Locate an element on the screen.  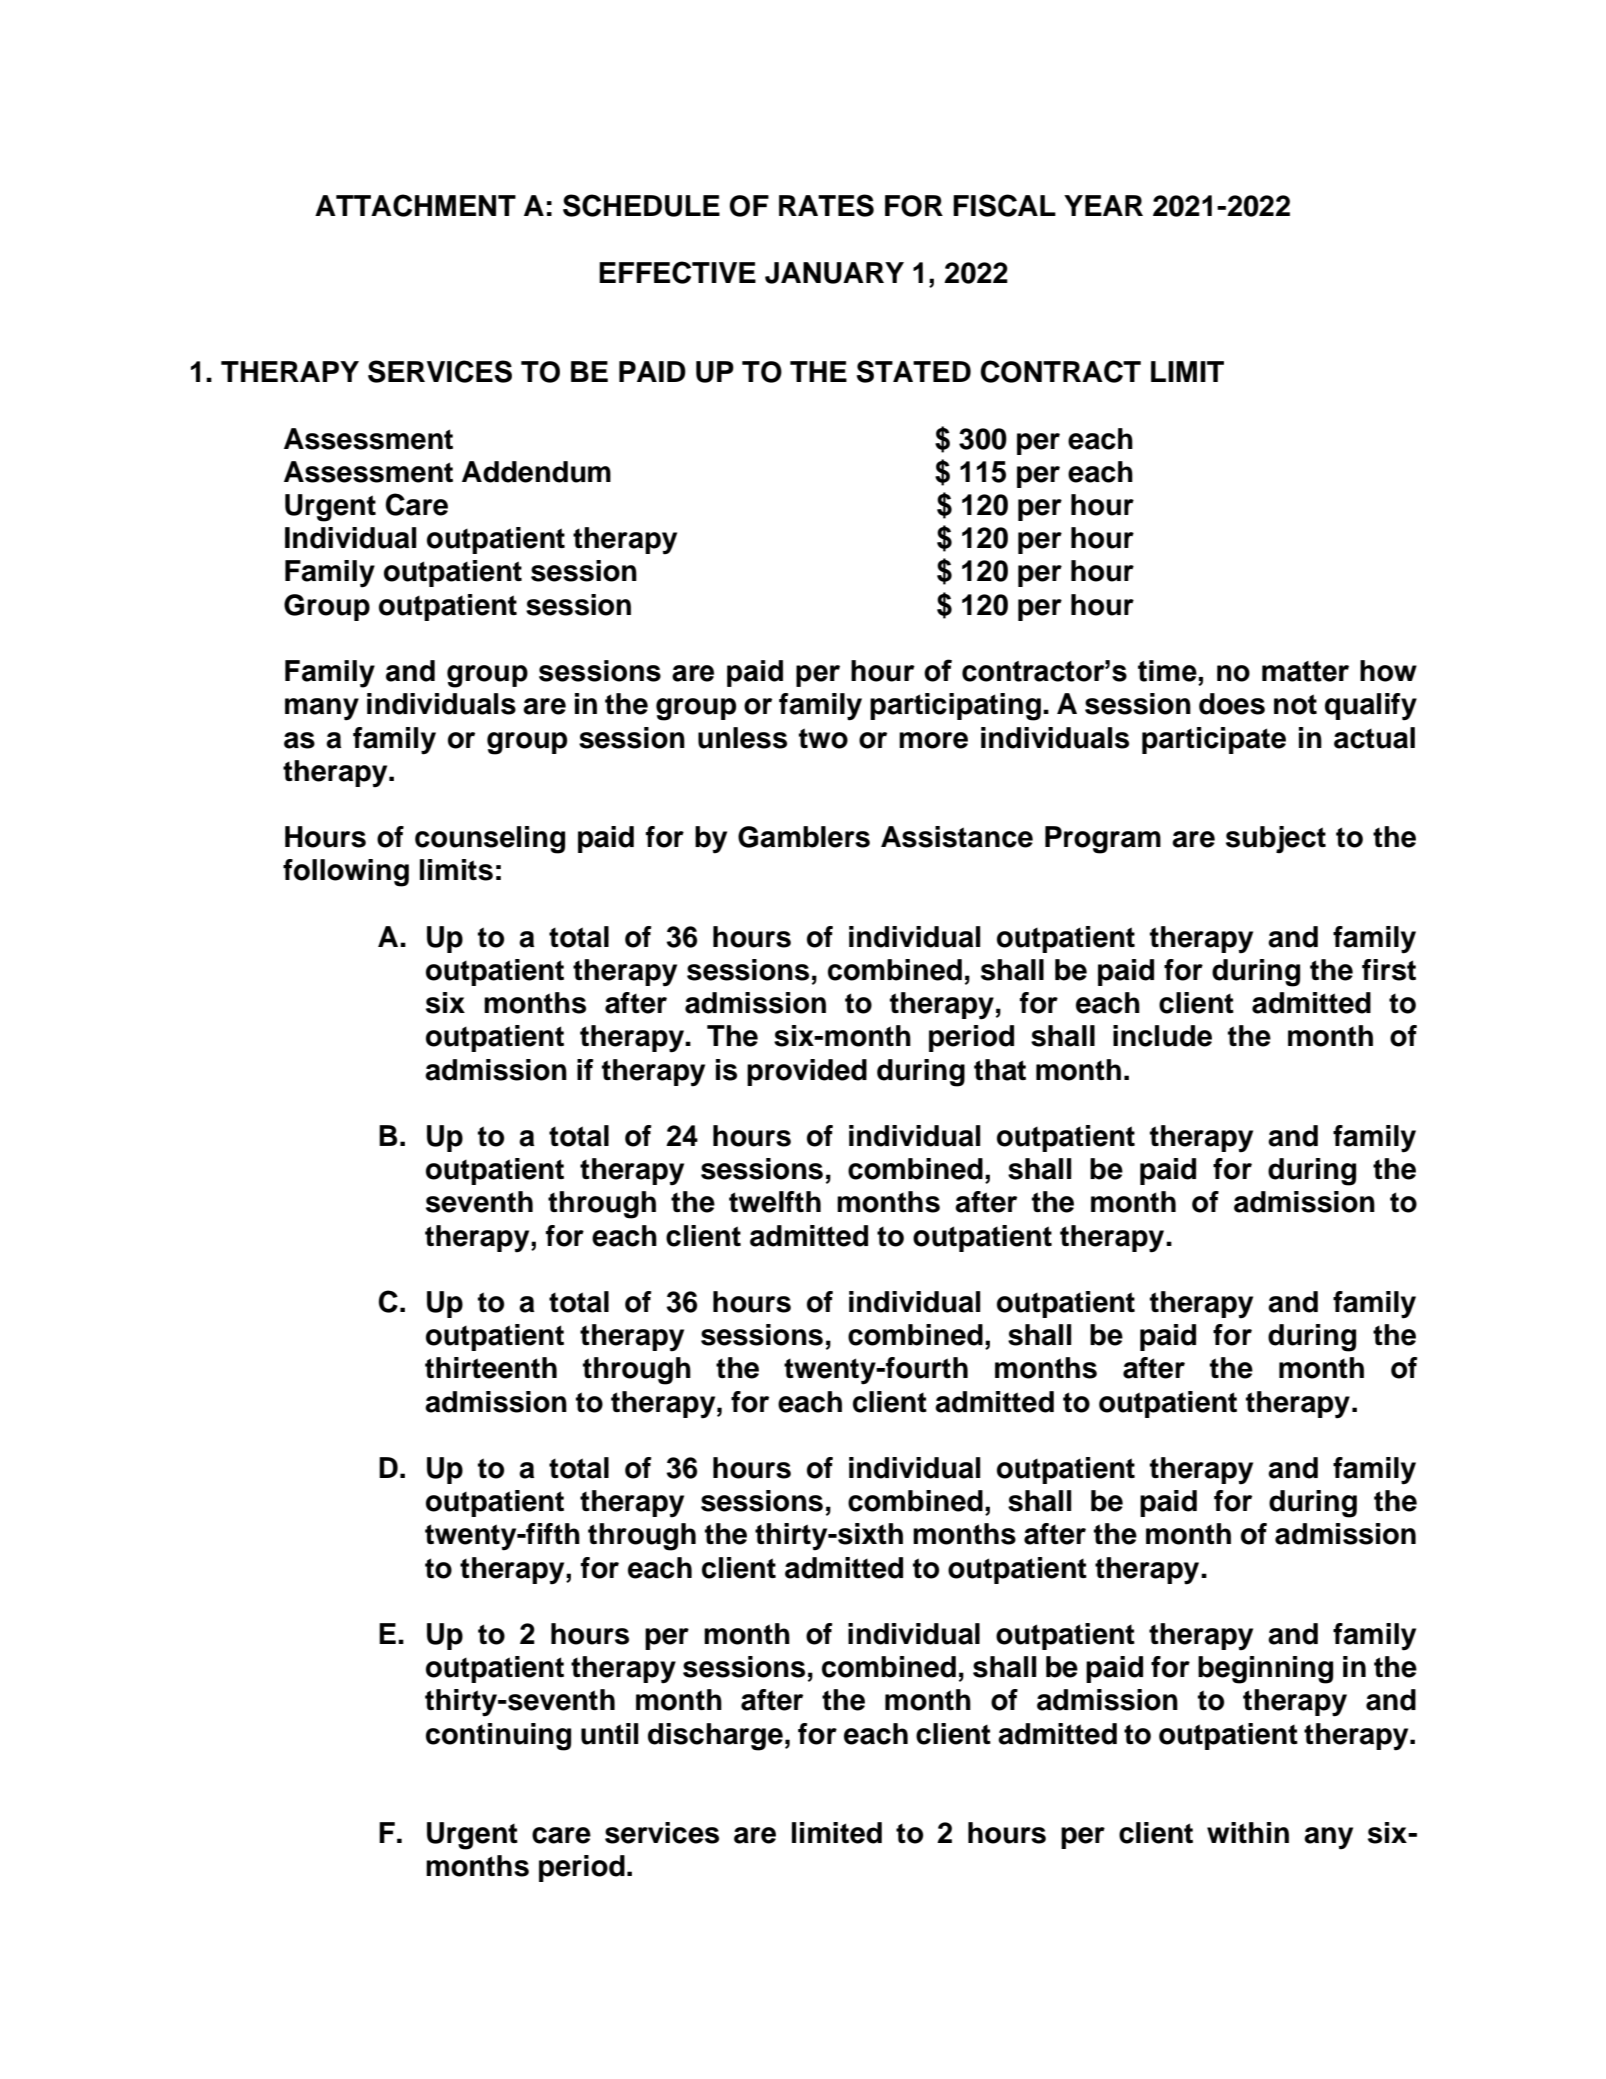
within is located at coordinates (1248, 1832).
